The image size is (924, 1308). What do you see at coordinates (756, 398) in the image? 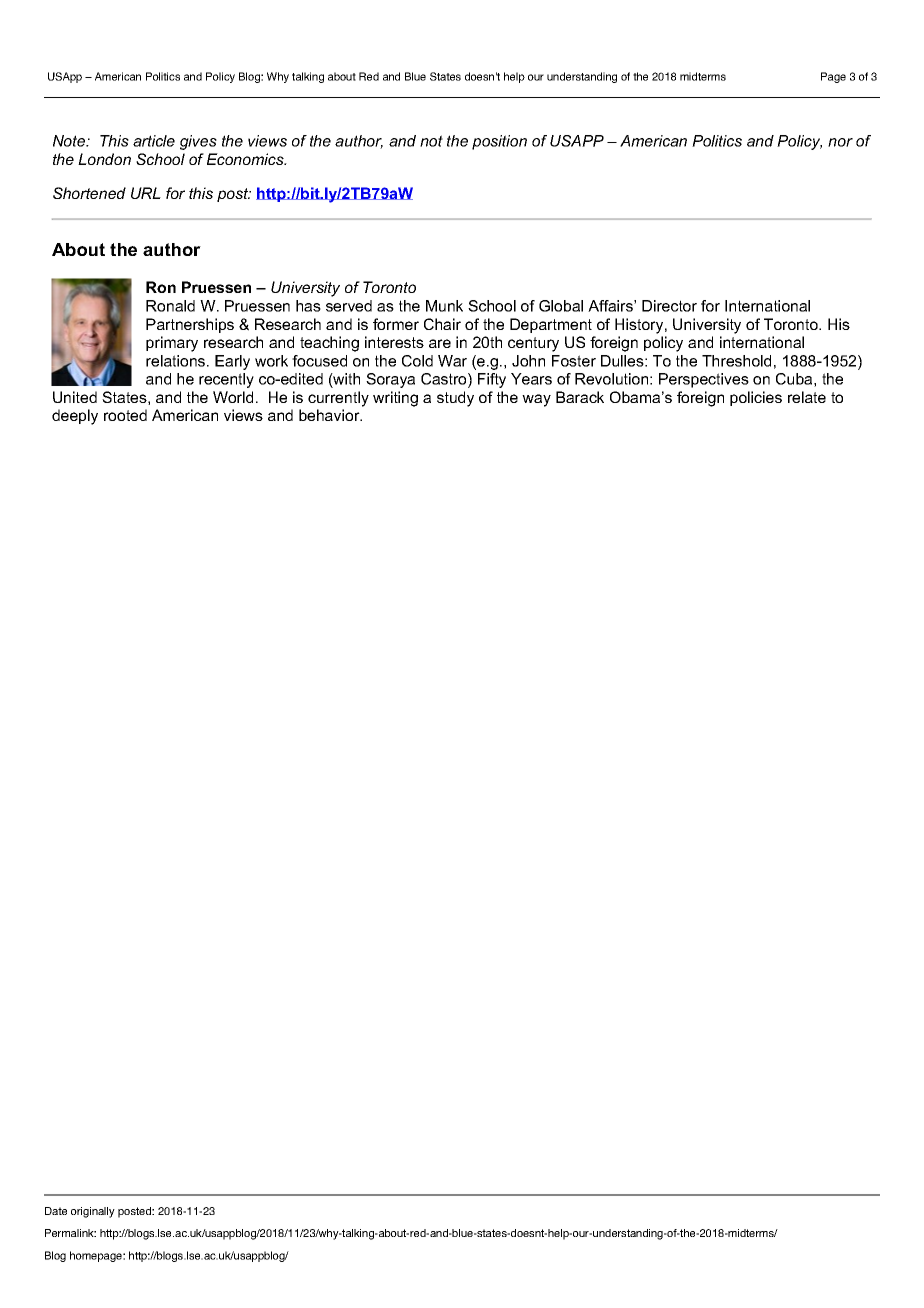
I see `policies` at bounding box center [756, 398].
